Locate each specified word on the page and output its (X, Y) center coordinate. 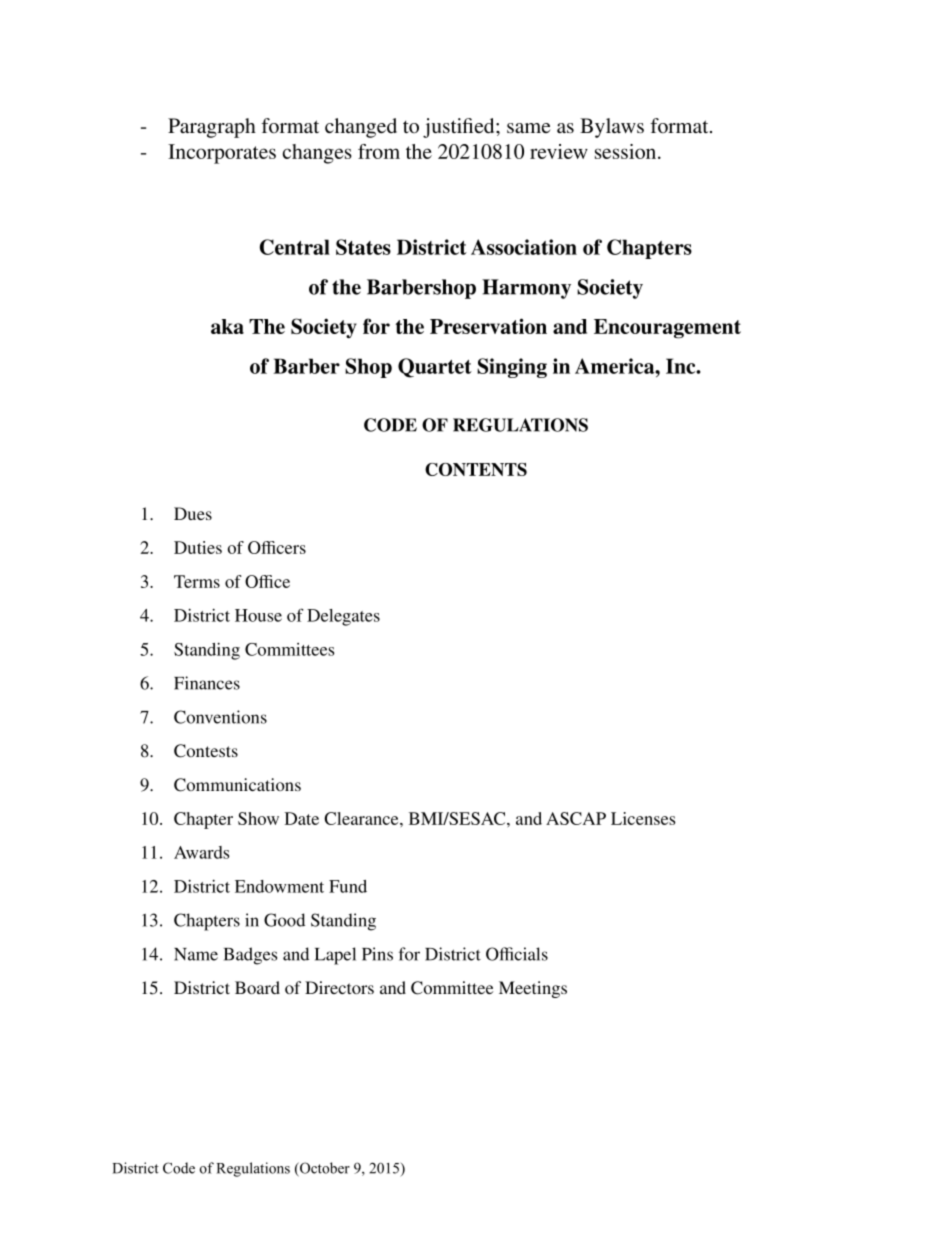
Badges (250, 956)
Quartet (435, 368)
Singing (512, 368)
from (379, 151)
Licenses (643, 818)
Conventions (220, 717)
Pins (377, 954)
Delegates (343, 617)
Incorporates (222, 154)
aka (227, 326)
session (627, 151)
